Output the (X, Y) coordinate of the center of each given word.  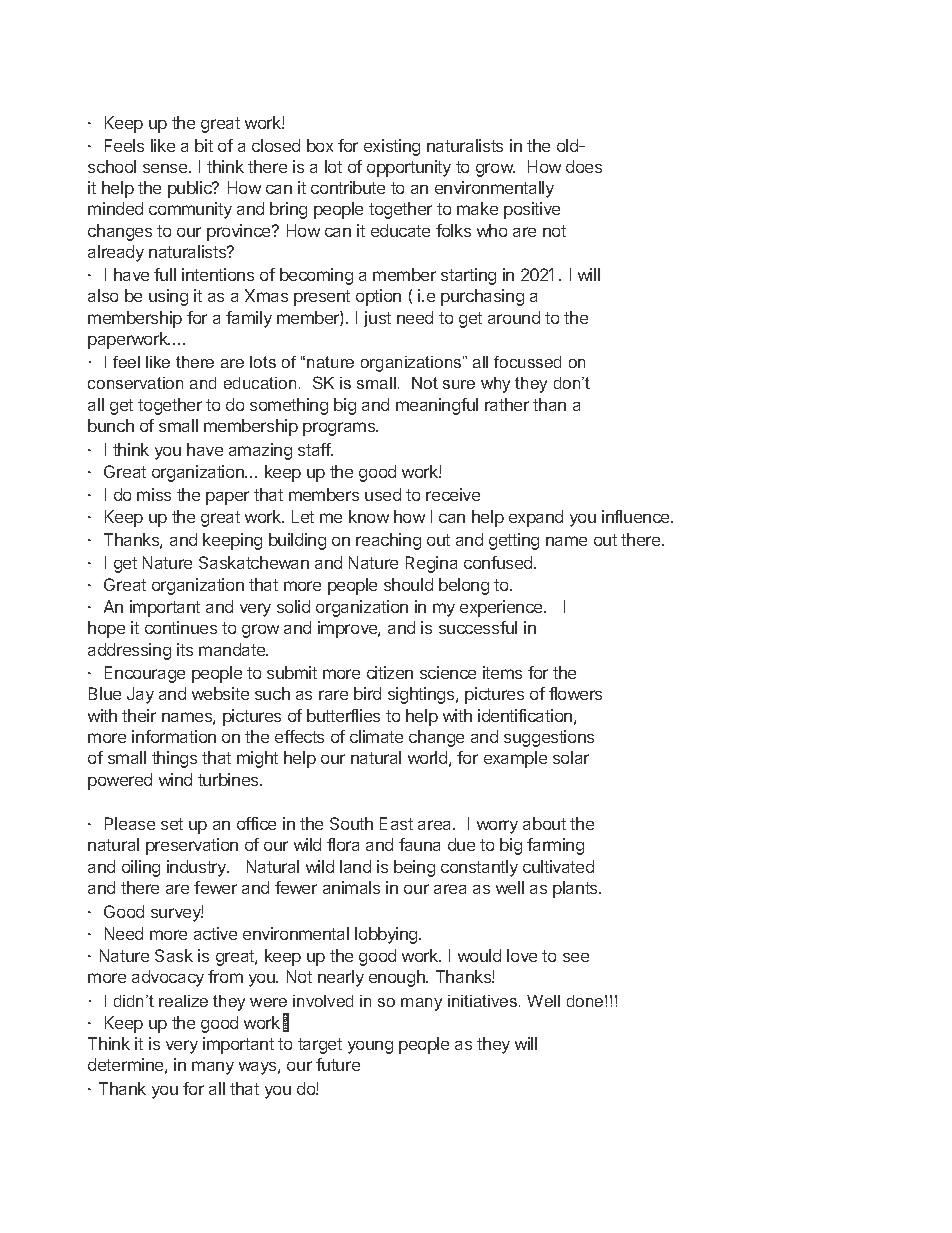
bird (367, 693)
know (369, 516)
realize (183, 1001)
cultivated (558, 866)
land (355, 866)
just (377, 319)
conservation (135, 383)
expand (536, 518)
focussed (527, 362)
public (191, 189)
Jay (140, 695)
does (584, 166)
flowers (575, 693)
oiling (141, 868)
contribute (348, 187)
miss (154, 494)
